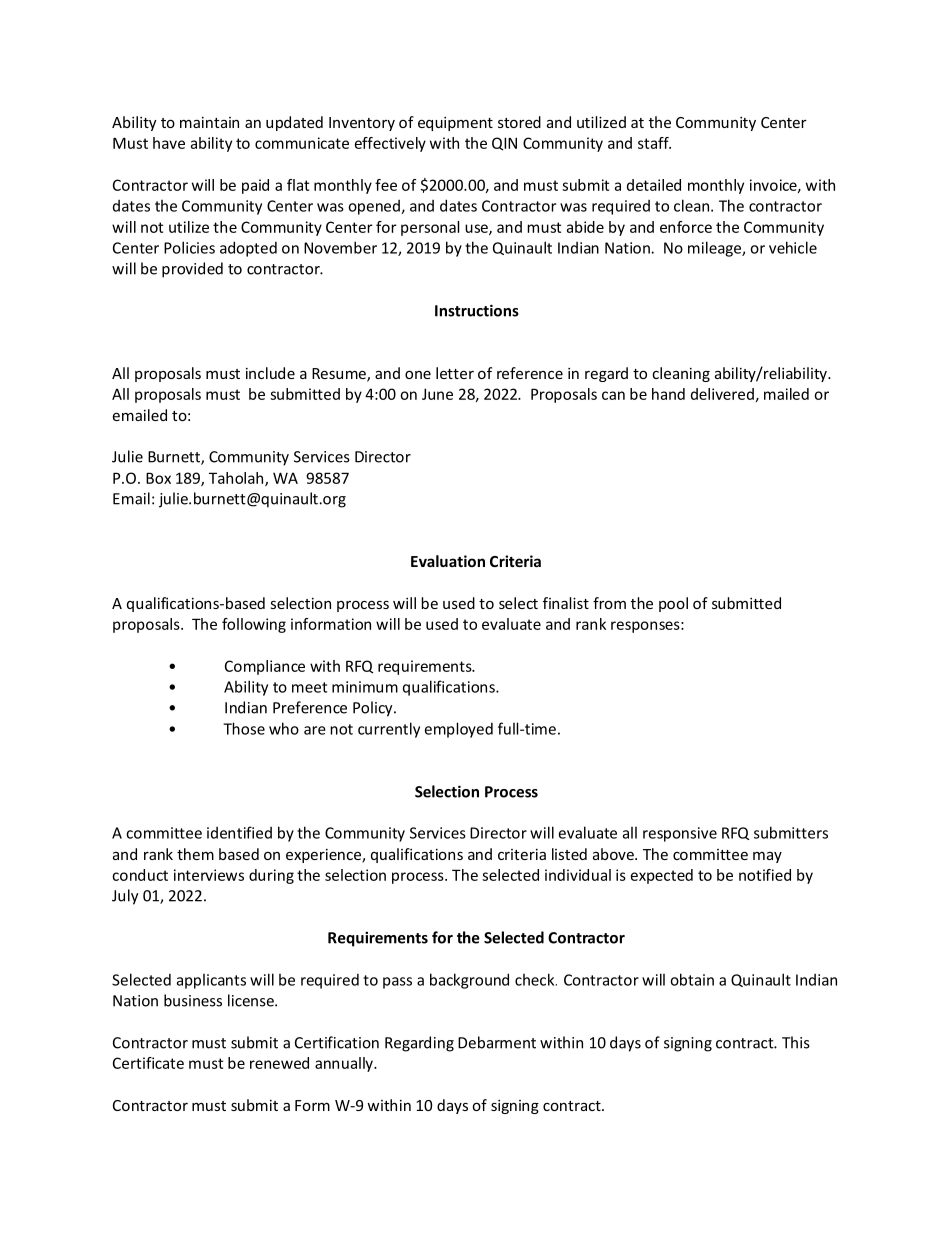 The width and height of the screenshot is (952, 1233). Describe the element at coordinates (796, 1042) in the screenshot. I see `This` at that location.
